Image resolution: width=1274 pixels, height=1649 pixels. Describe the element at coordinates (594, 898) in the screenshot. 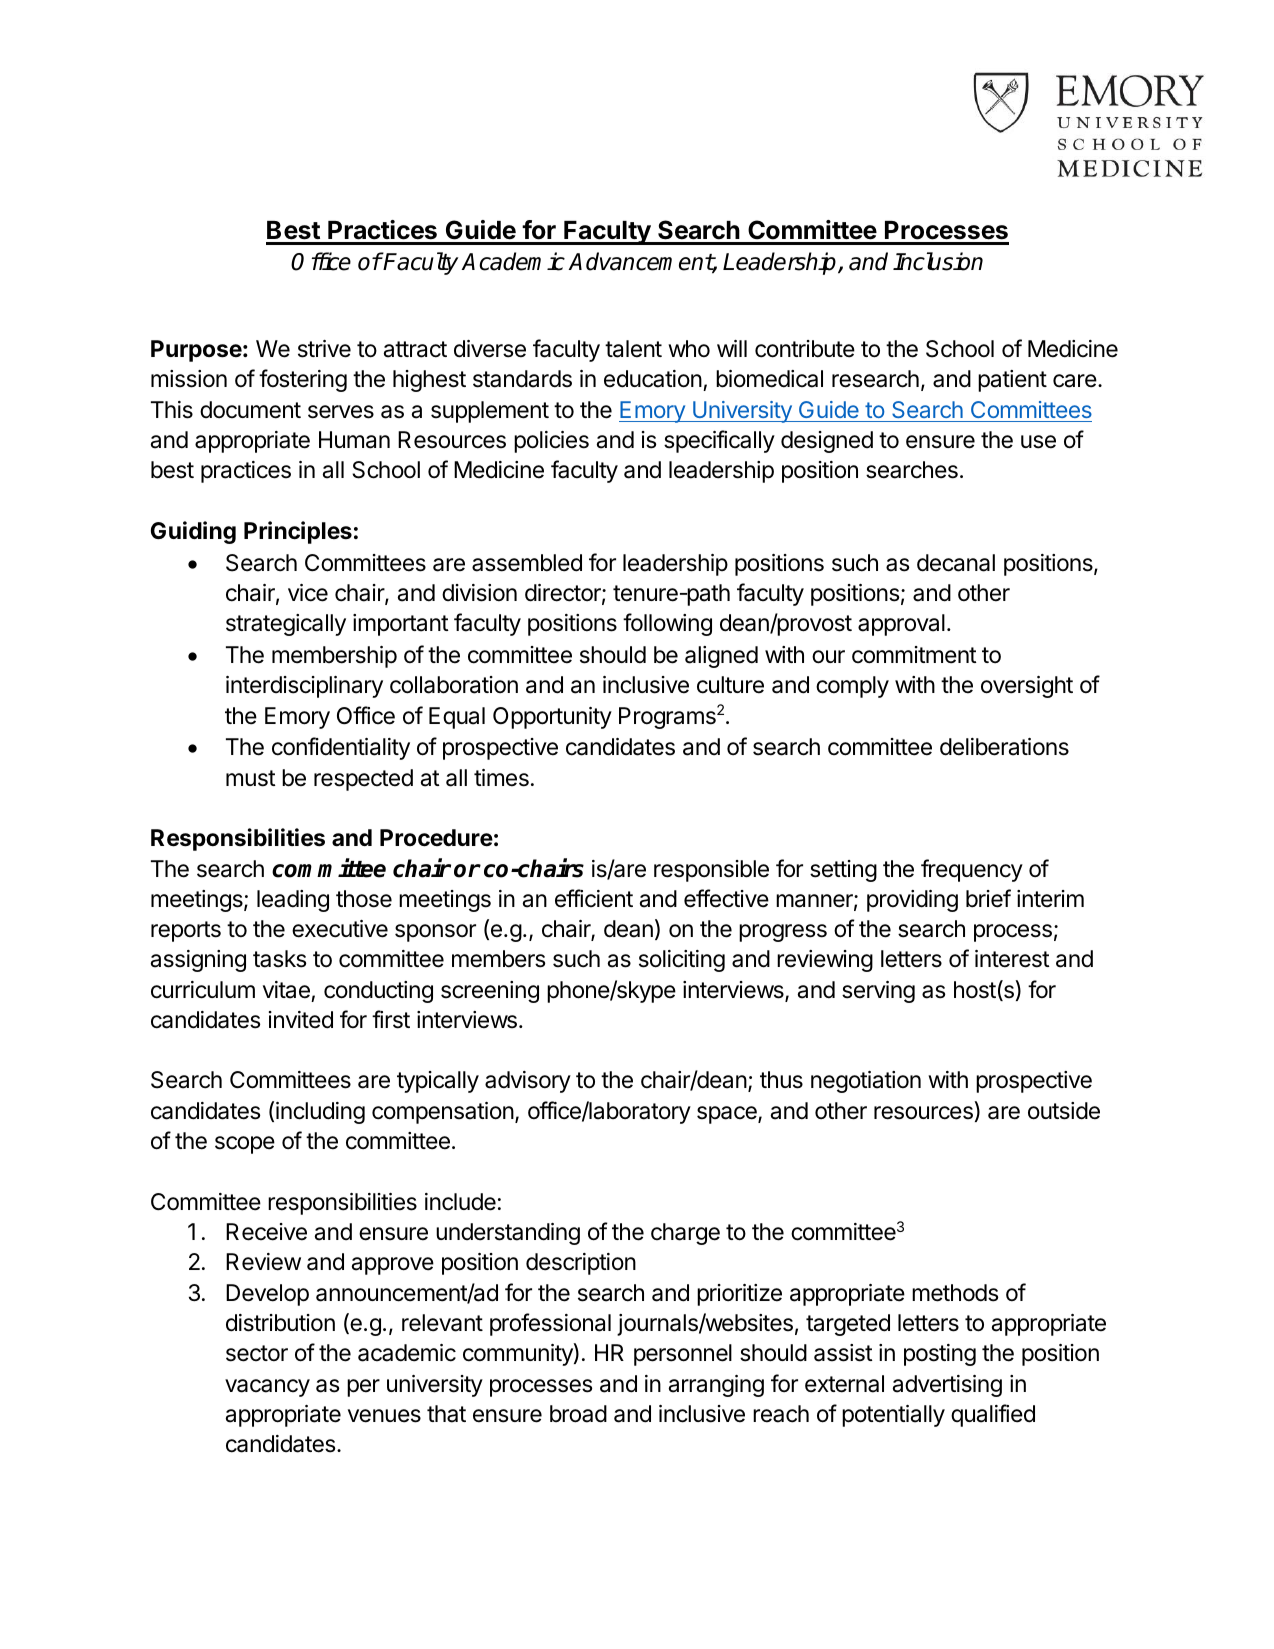

I see `efficient` at that location.
